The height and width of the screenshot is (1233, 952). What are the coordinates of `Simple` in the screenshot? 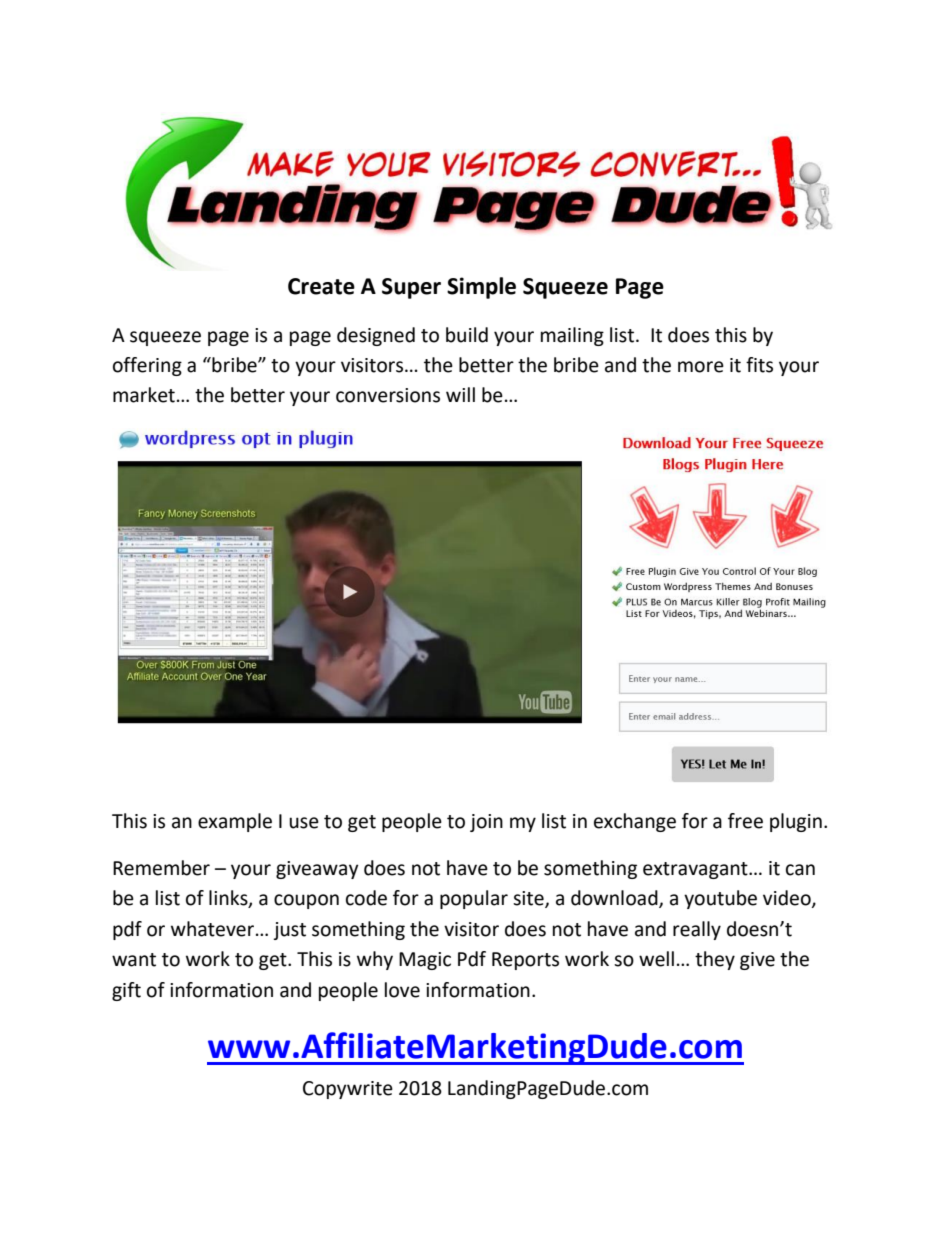 It's located at (481, 288).
